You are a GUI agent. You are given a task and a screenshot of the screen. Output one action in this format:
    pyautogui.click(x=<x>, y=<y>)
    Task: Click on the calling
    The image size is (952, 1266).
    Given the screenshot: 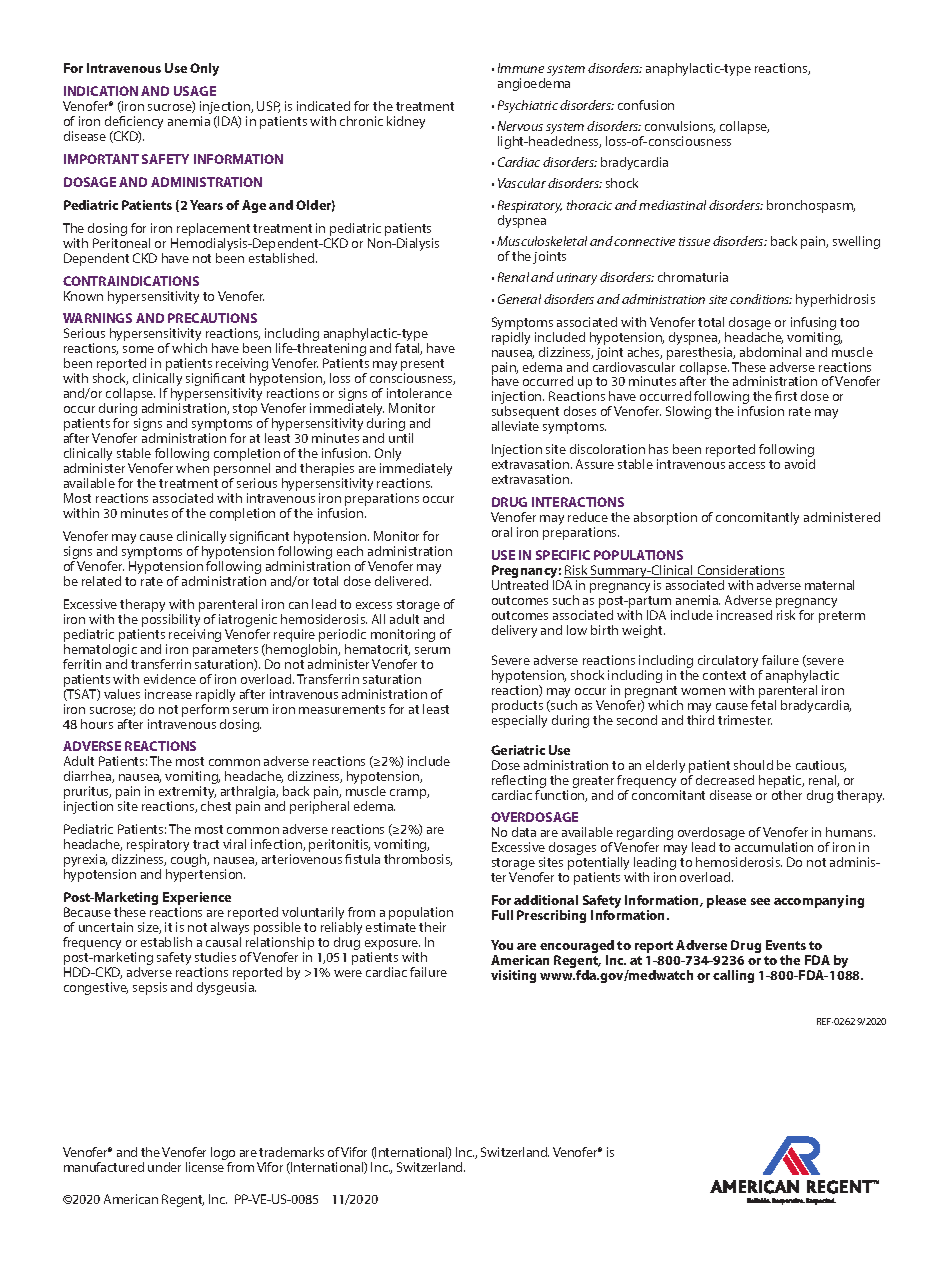 What is the action you would take?
    pyautogui.click(x=733, y=976)
